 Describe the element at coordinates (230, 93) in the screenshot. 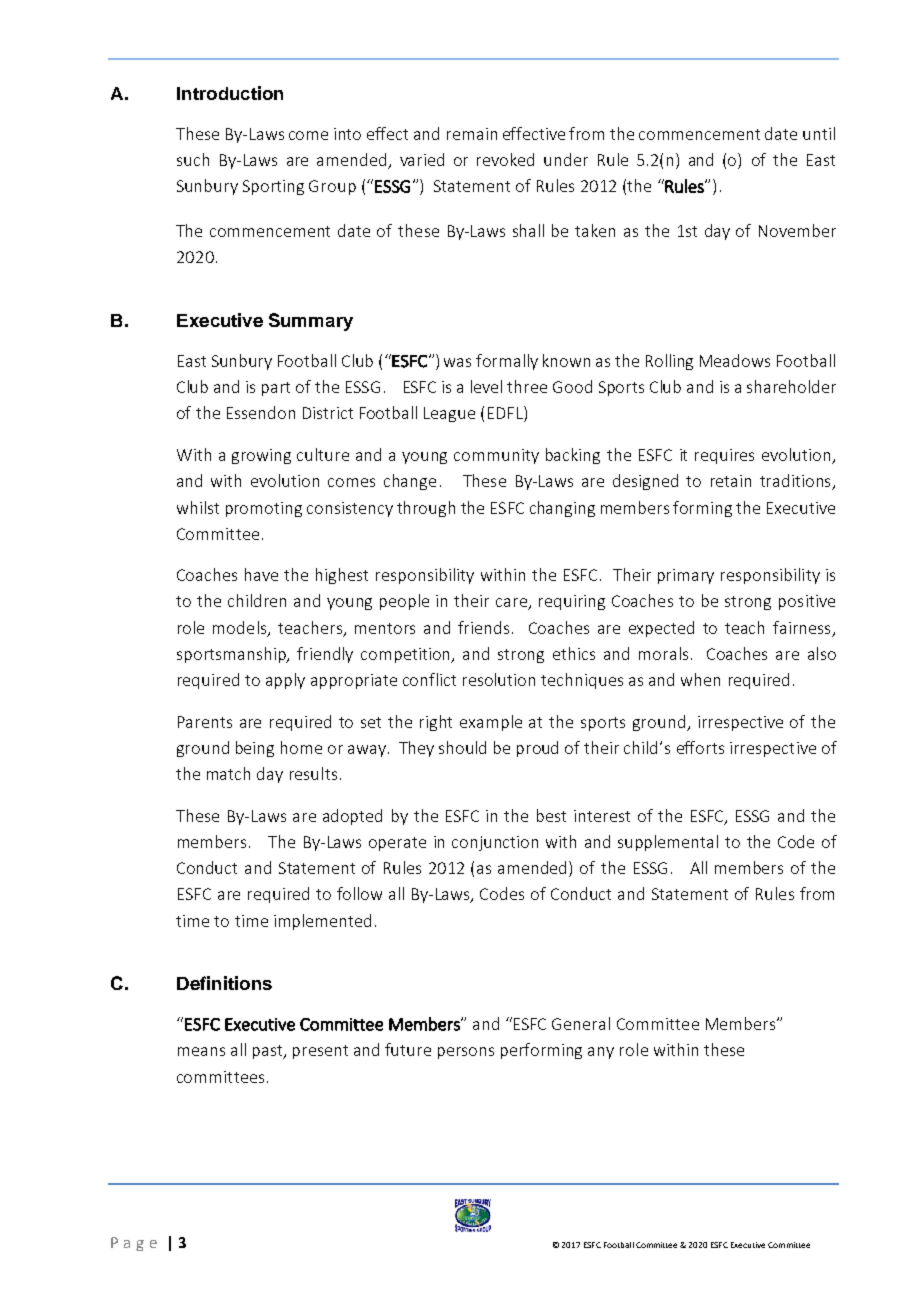

I see `Introduction` at that location.
